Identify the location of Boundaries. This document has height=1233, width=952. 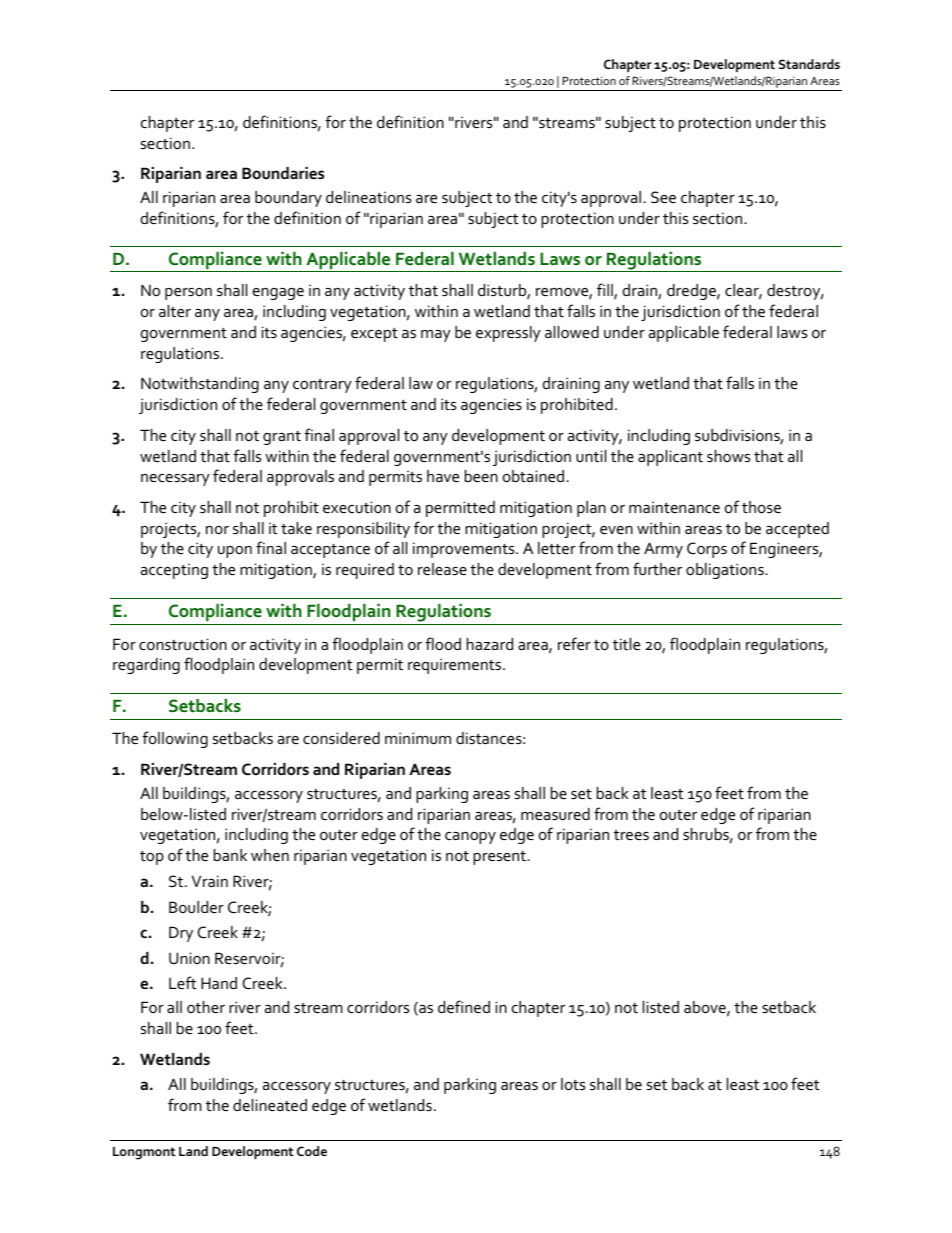
(283, 173).
